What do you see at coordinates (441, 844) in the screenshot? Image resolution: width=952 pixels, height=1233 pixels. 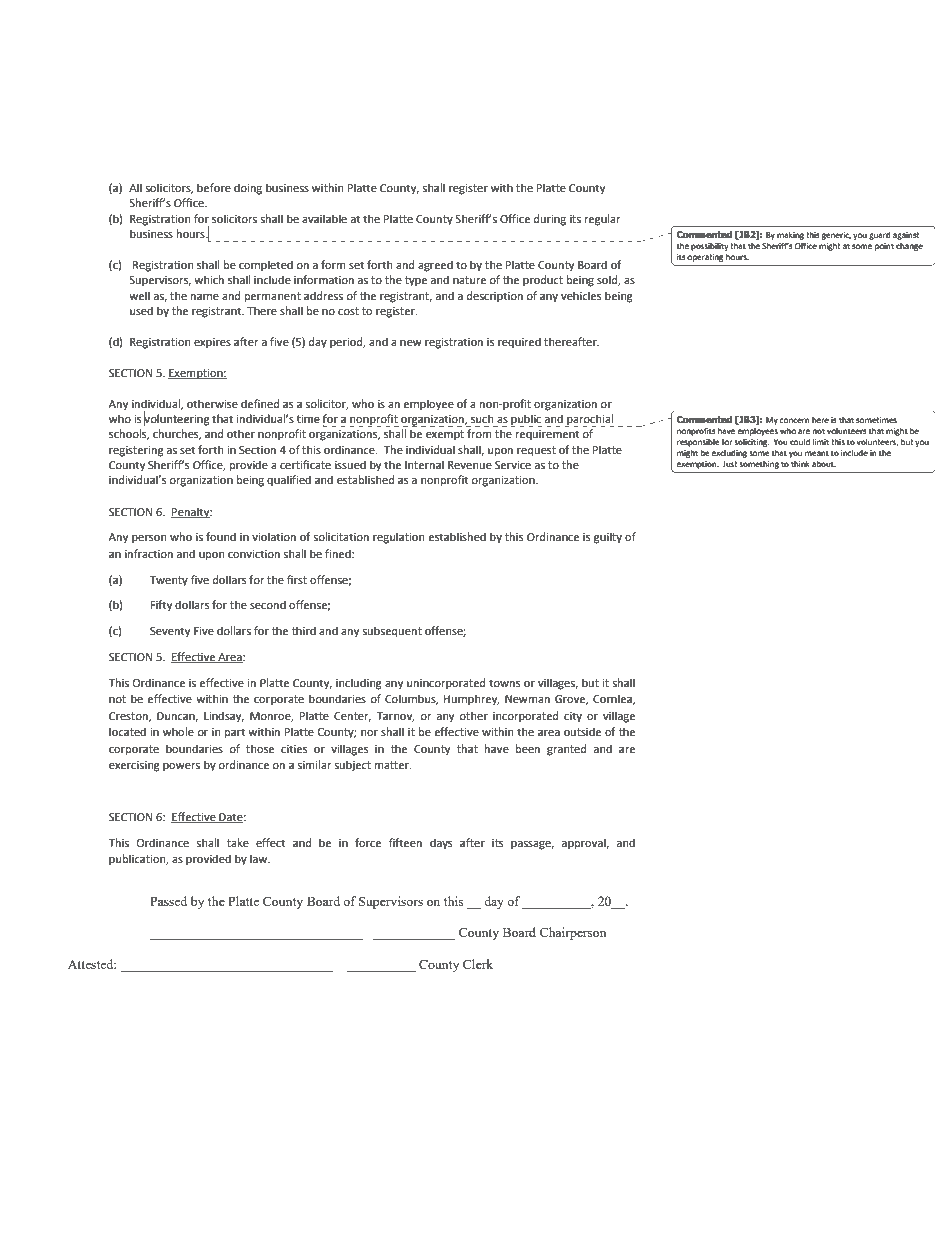 I see `days` at bounding box center [441, 844].
